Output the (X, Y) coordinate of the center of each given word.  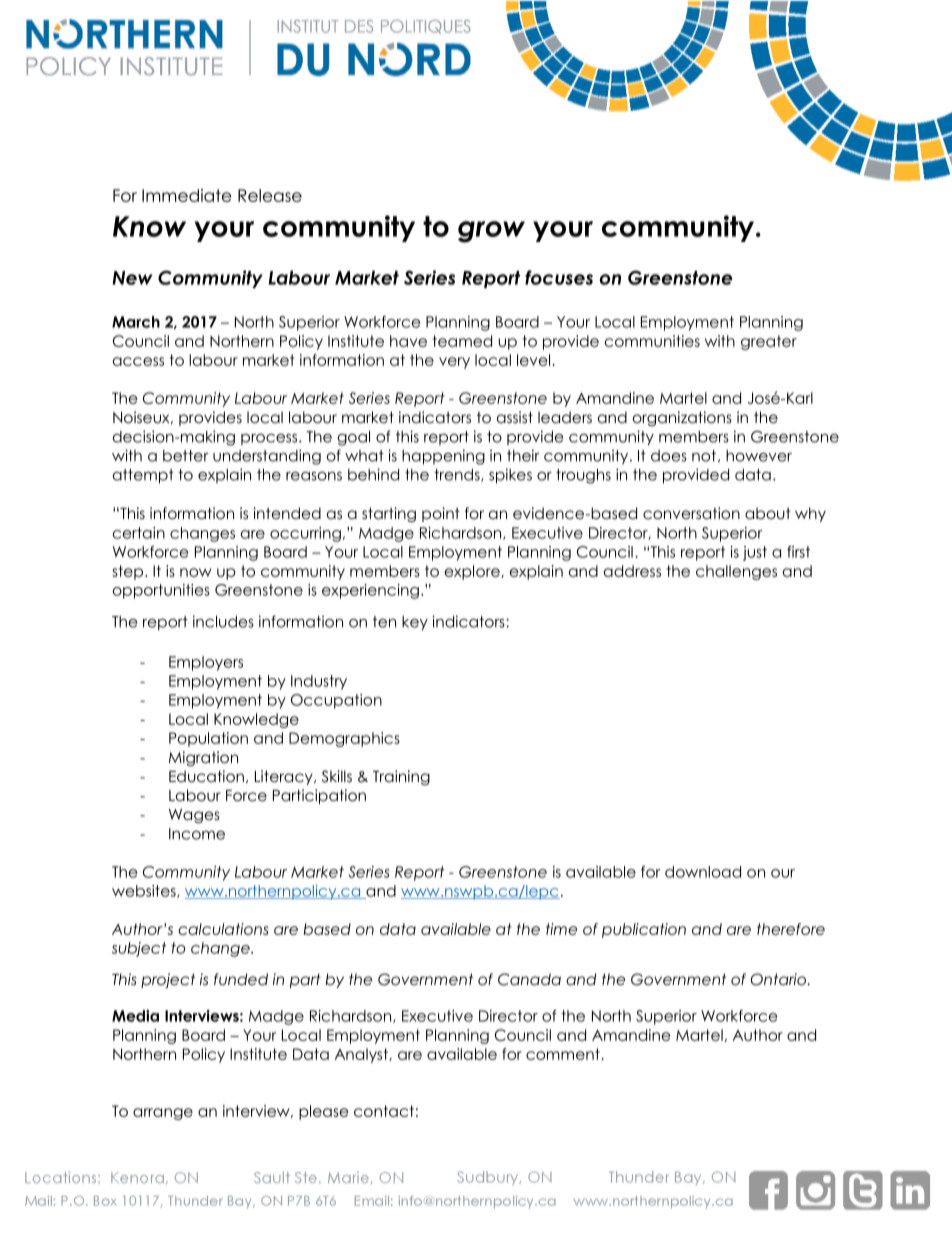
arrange (163, 1114)
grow (491, 232)
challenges (736, 572)
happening (443, 457)
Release (270, 195)
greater (769, 342)
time (561, 929)
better (185, 456)
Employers (206, 663)
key (415, 623)
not (704, 456)
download (703, 872)
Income (197, 834)
